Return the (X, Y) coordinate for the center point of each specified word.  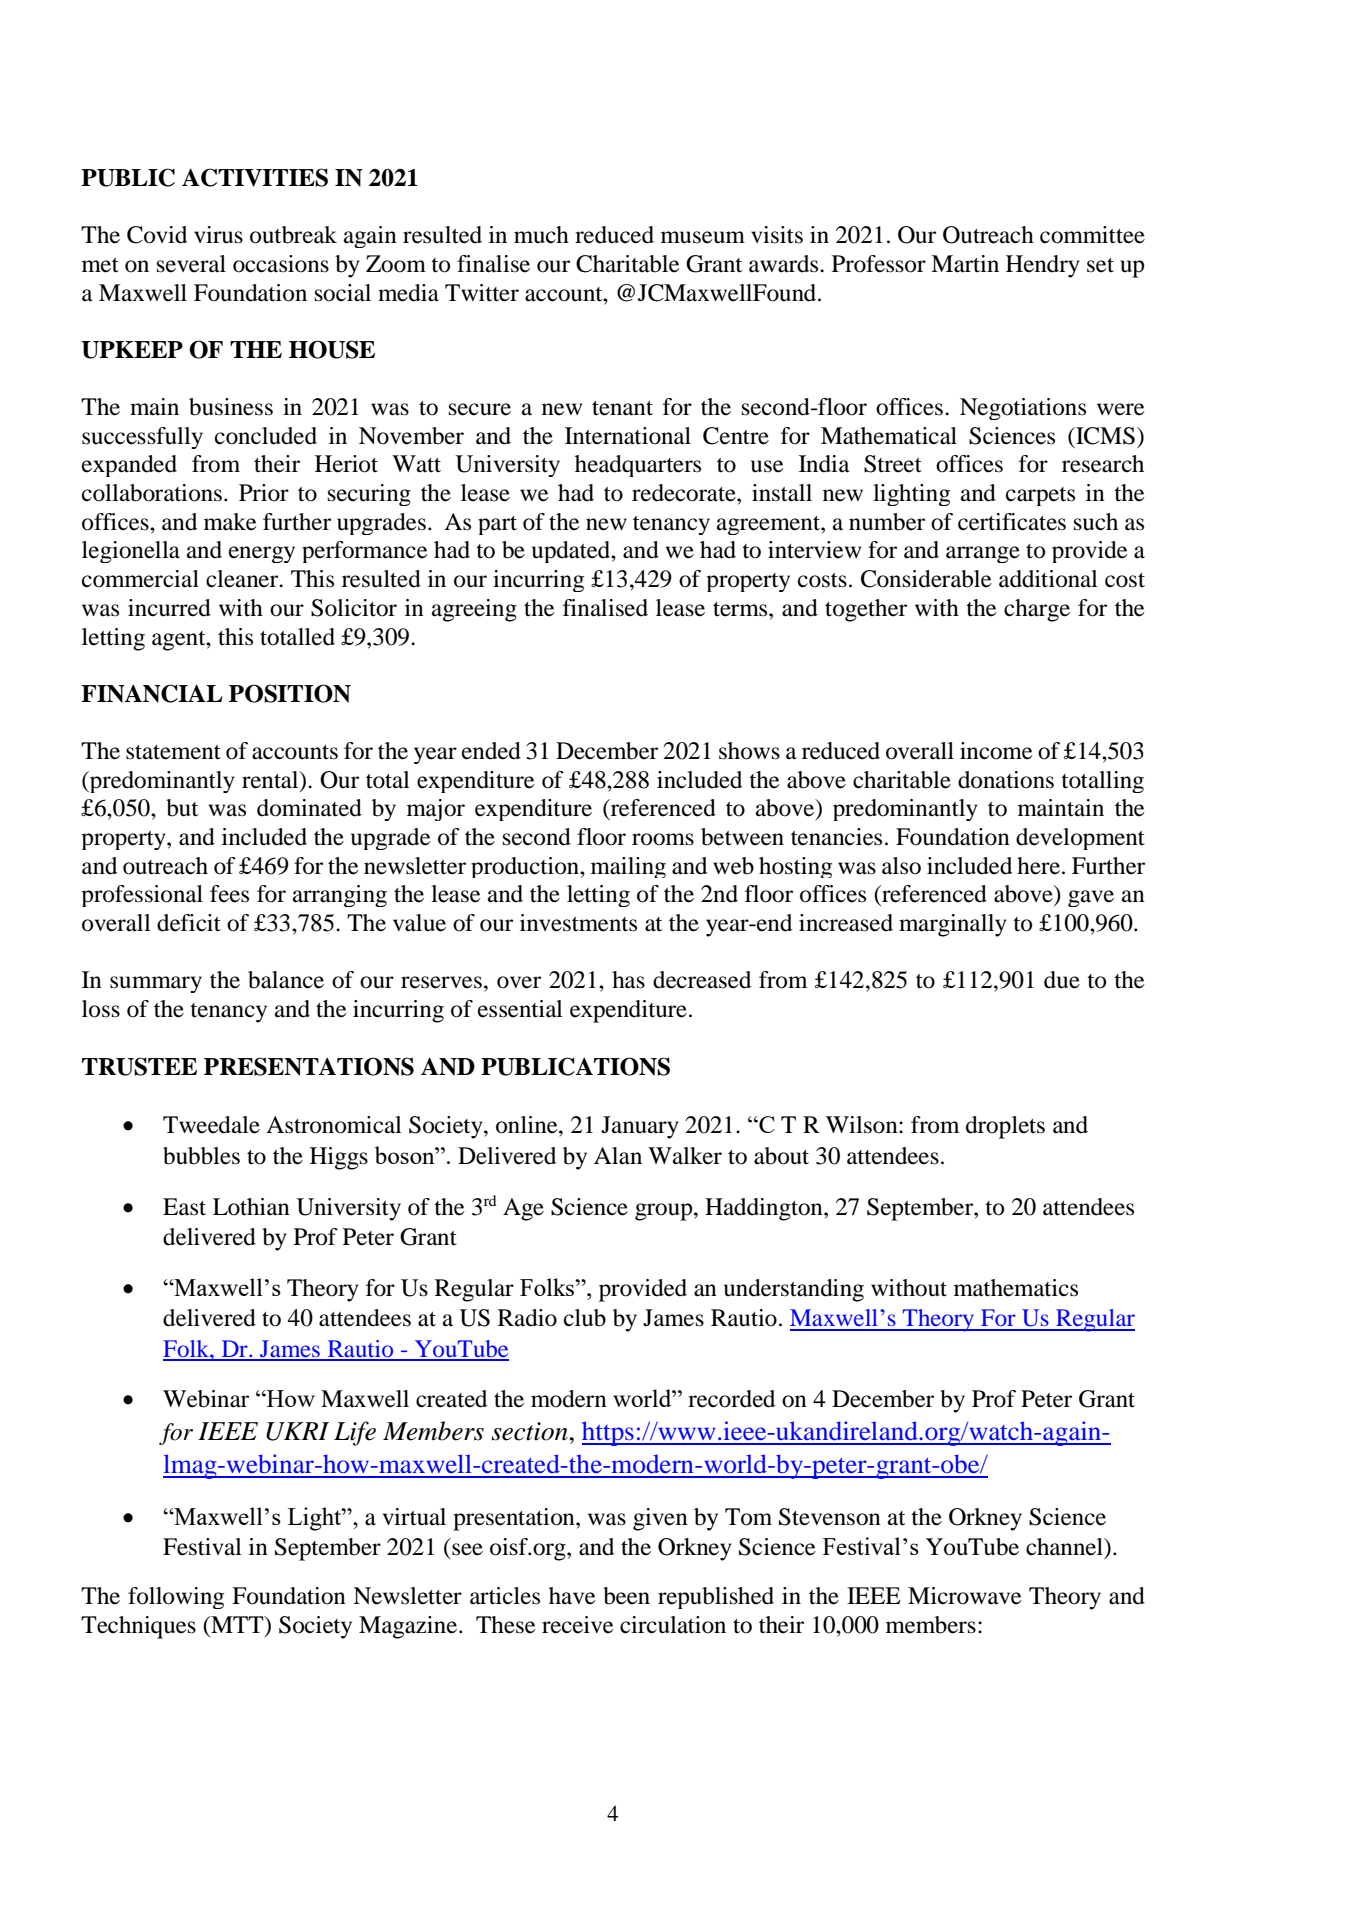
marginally (953, 925)
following (176, 1598)
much (541, 235)
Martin (965, 264)
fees (229, 894)
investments (578, 923)
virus (218, 235)
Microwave (965, 1596)
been (626, 1596)
